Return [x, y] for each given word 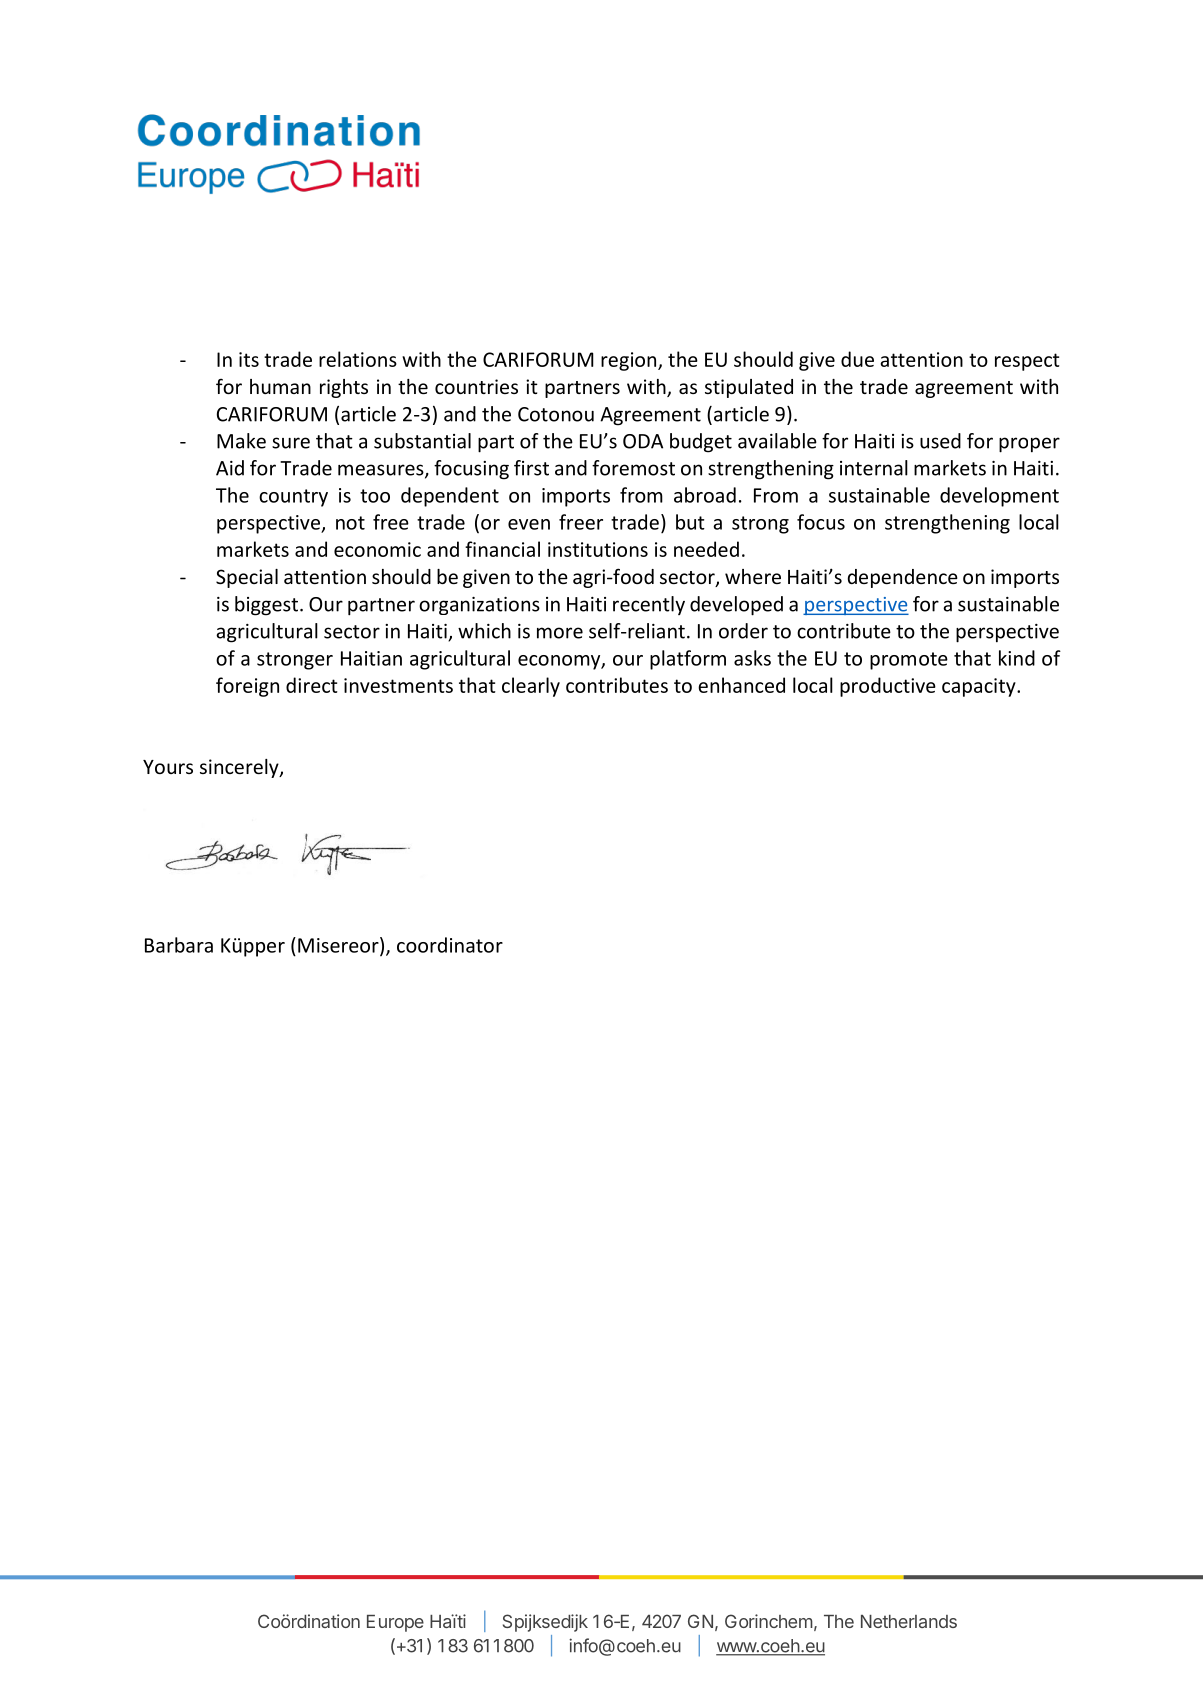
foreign [247, 687]
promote [909, 661]
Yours [168, 767]
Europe [395, 1623]
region [630, 361]
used [940, 441]
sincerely [240, 768]
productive [888, 687]
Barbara [179, 945]
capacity [980, 687]
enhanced [741, 685]
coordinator [450, 945]
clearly [531, 687]
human [280, 386]
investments [398, 685]
